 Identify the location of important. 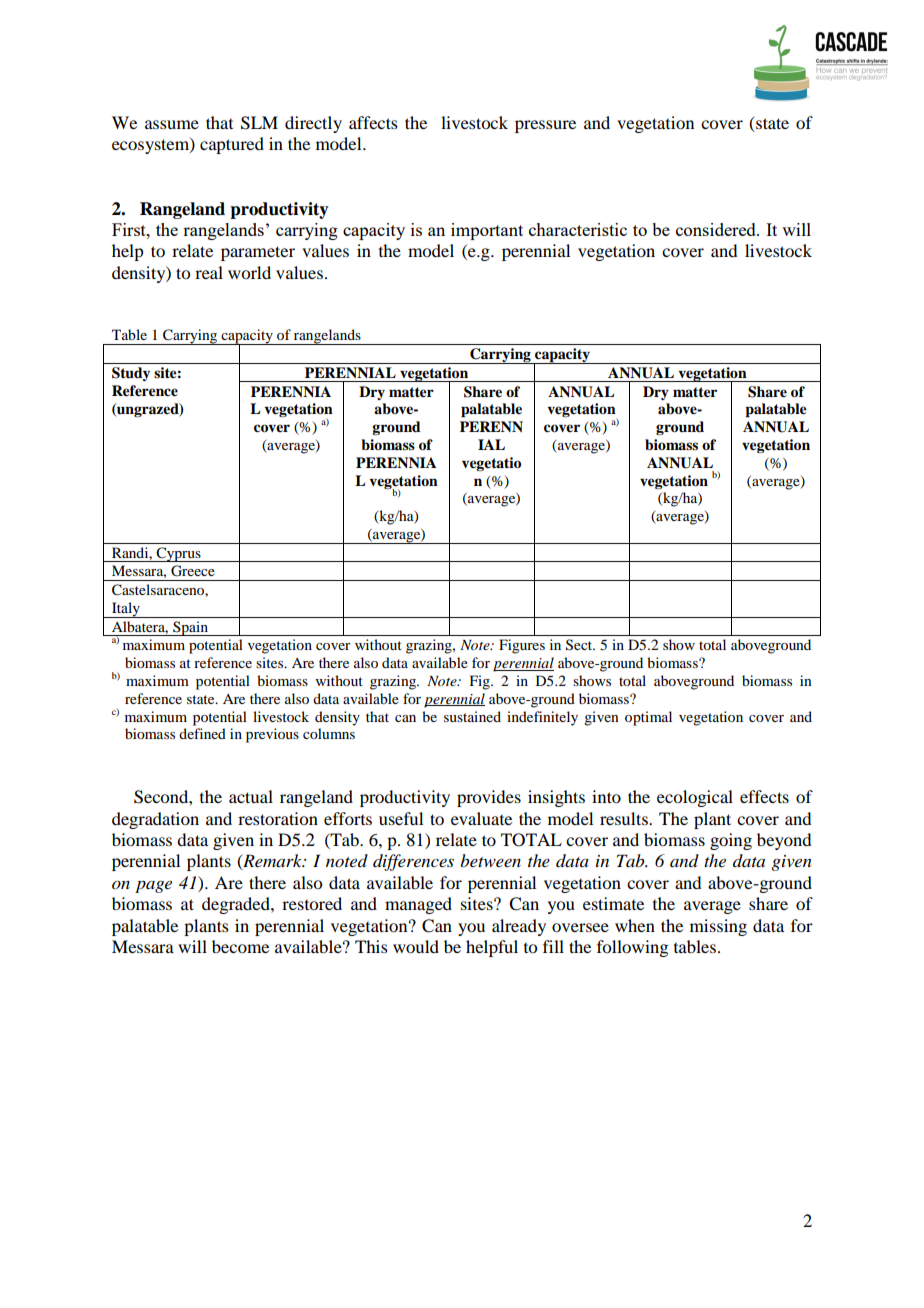
(487, 231).
